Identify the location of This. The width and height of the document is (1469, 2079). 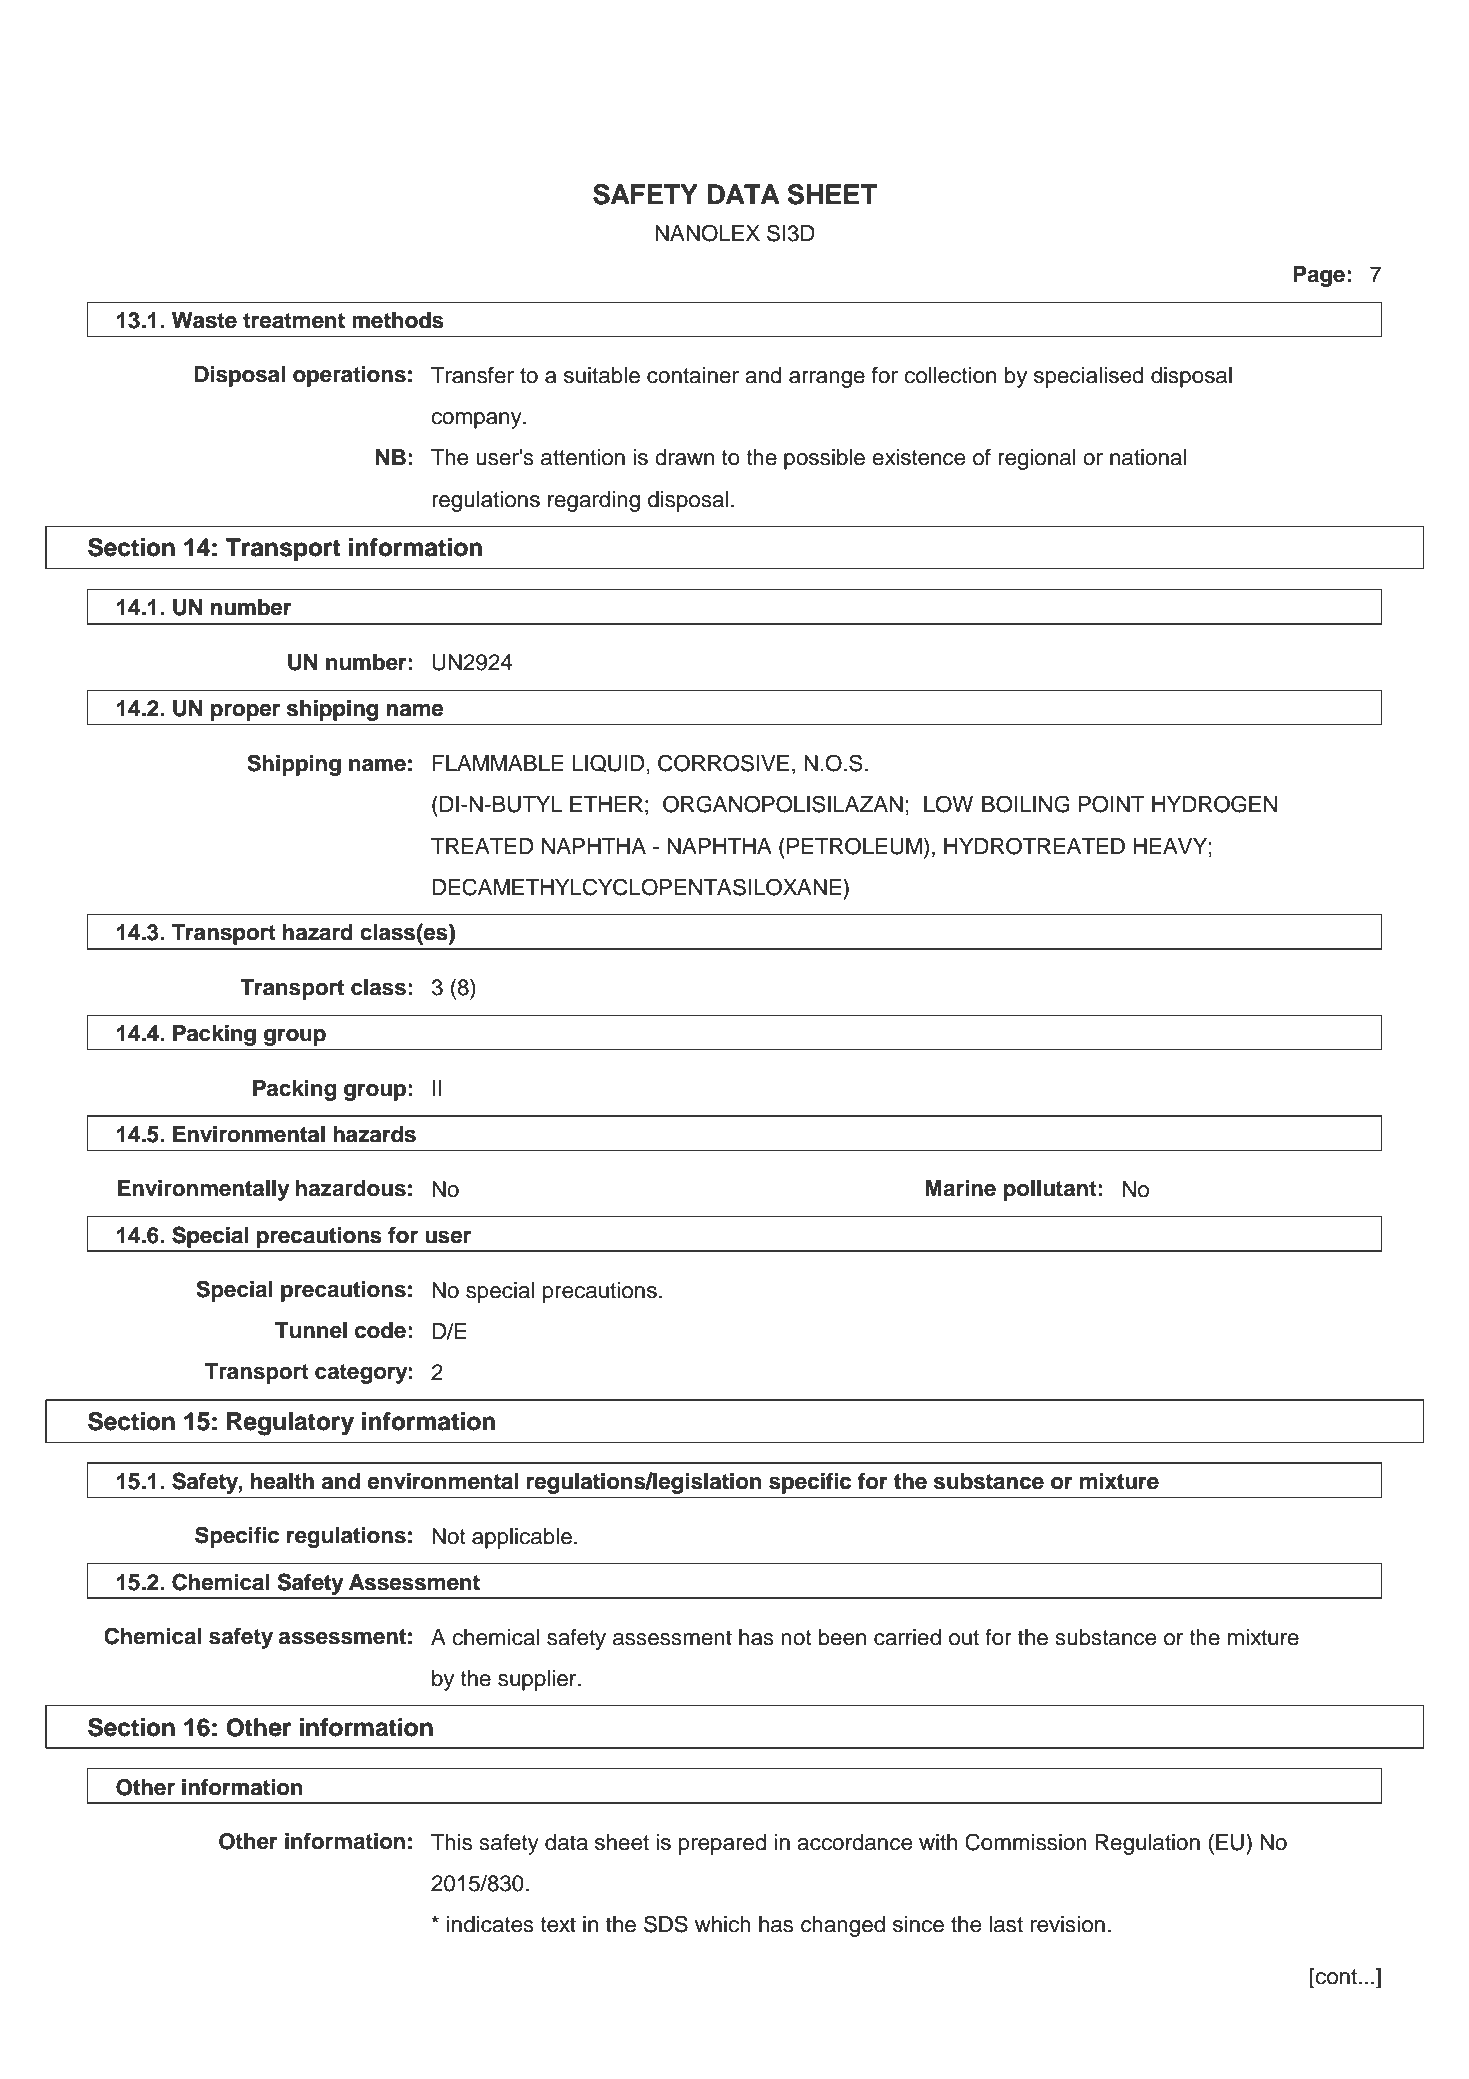
(451, 1842).
